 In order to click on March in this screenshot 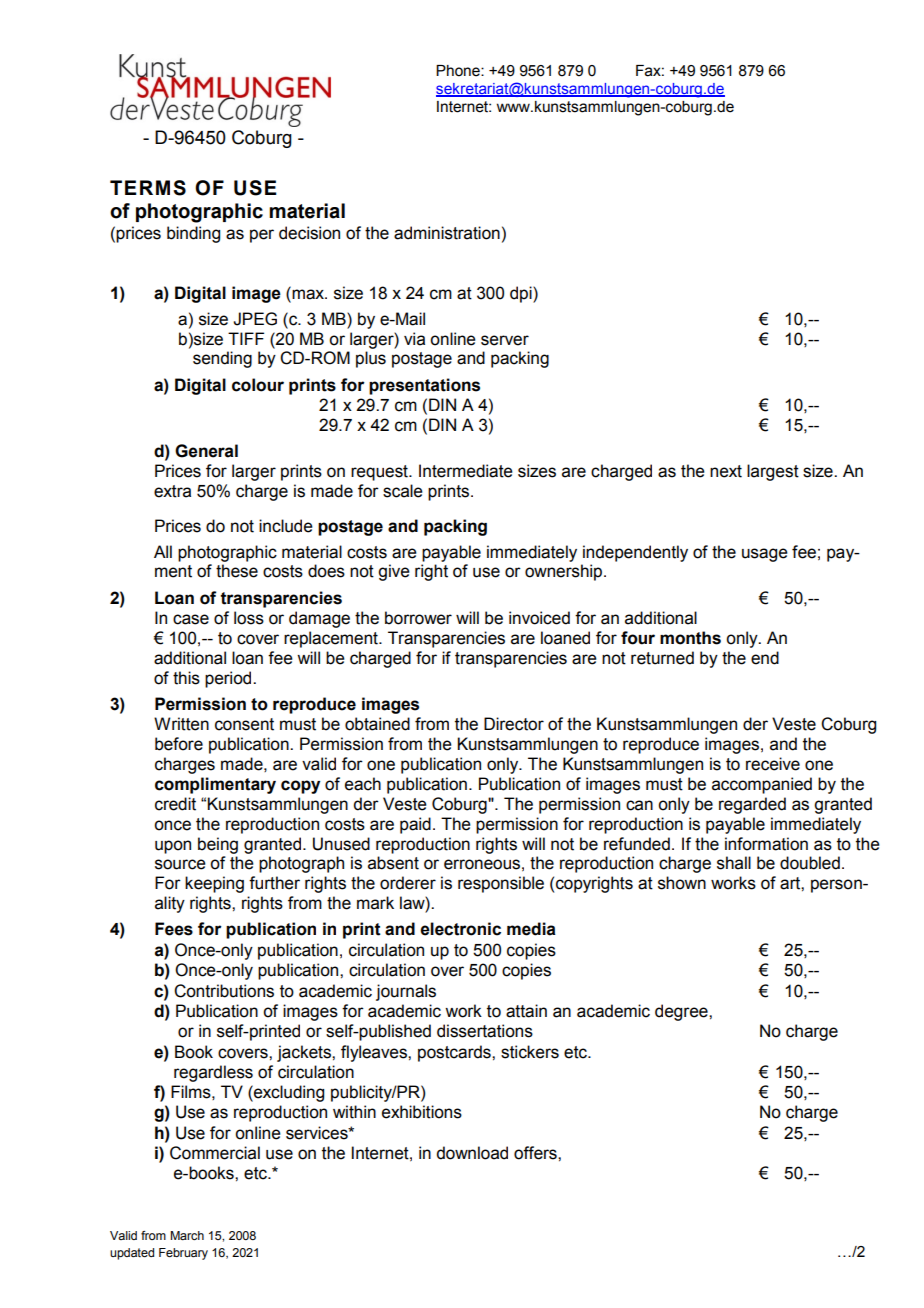, I will do `click(187, 1235)`.
